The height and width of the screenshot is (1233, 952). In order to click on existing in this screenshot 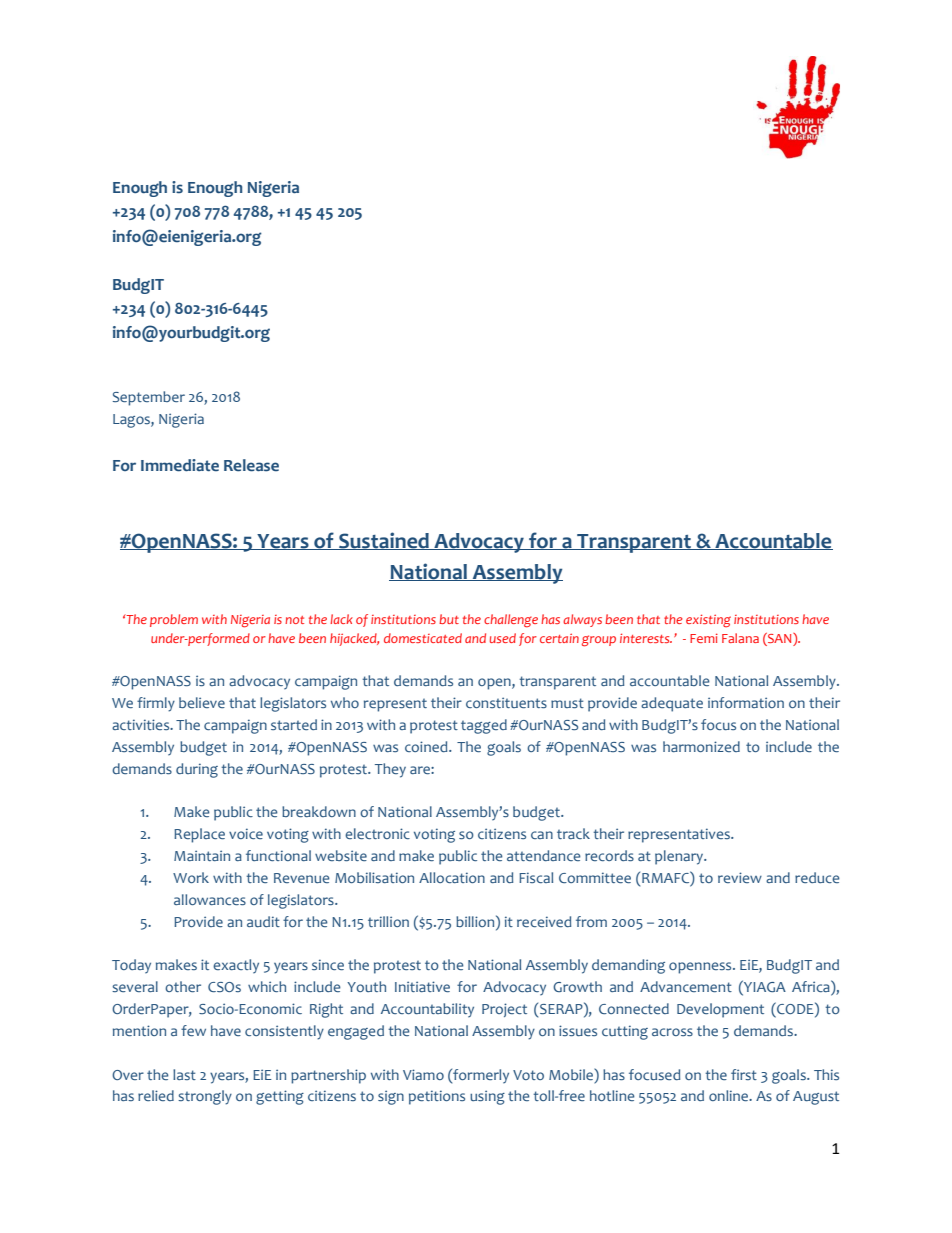, I will do `click(708, 620)`.
